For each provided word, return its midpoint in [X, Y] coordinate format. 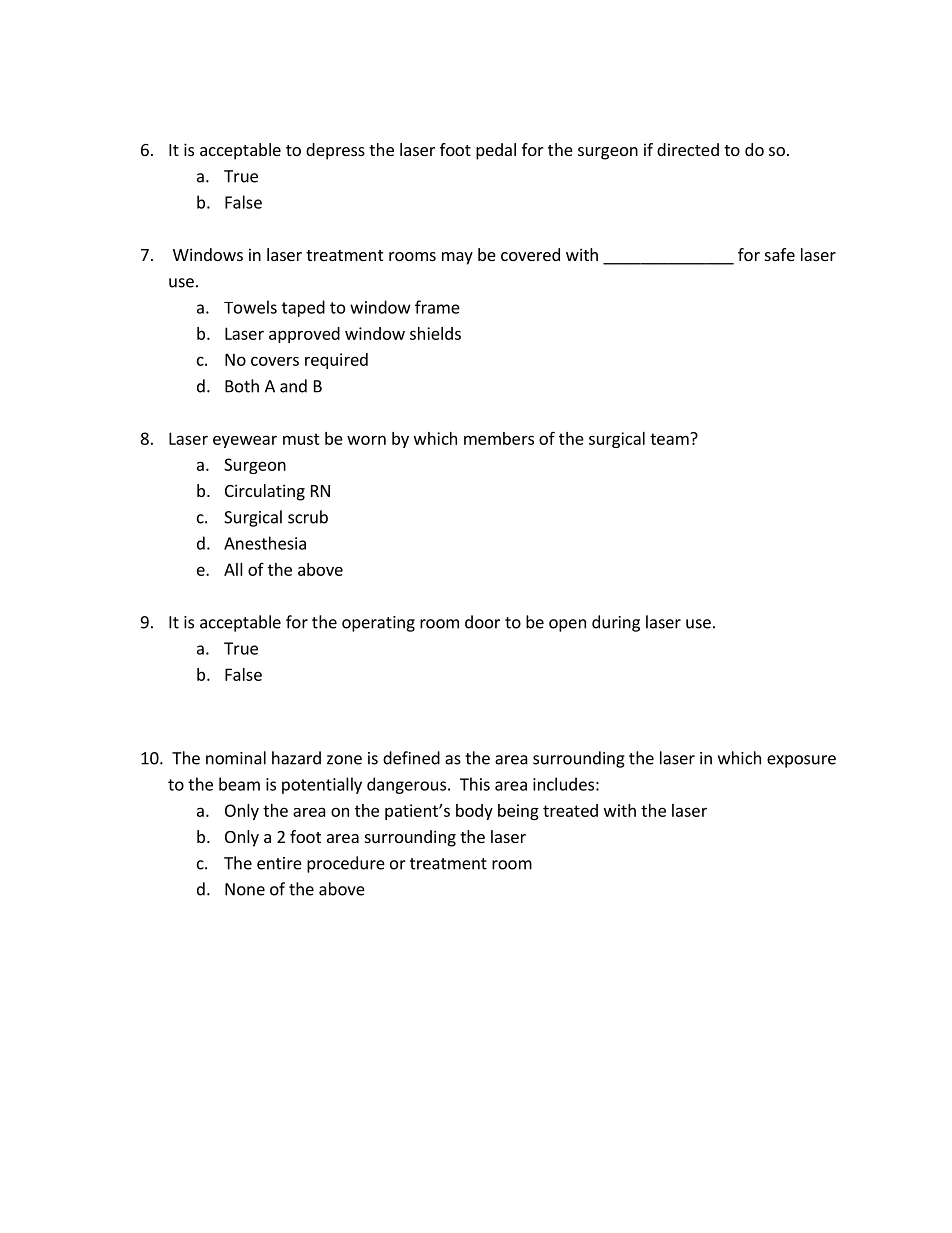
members [499, 438]
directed [688, 149]
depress [335, 151]
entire [279, 863]
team [670, 439]
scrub [308, 517]
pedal [496, 151]
